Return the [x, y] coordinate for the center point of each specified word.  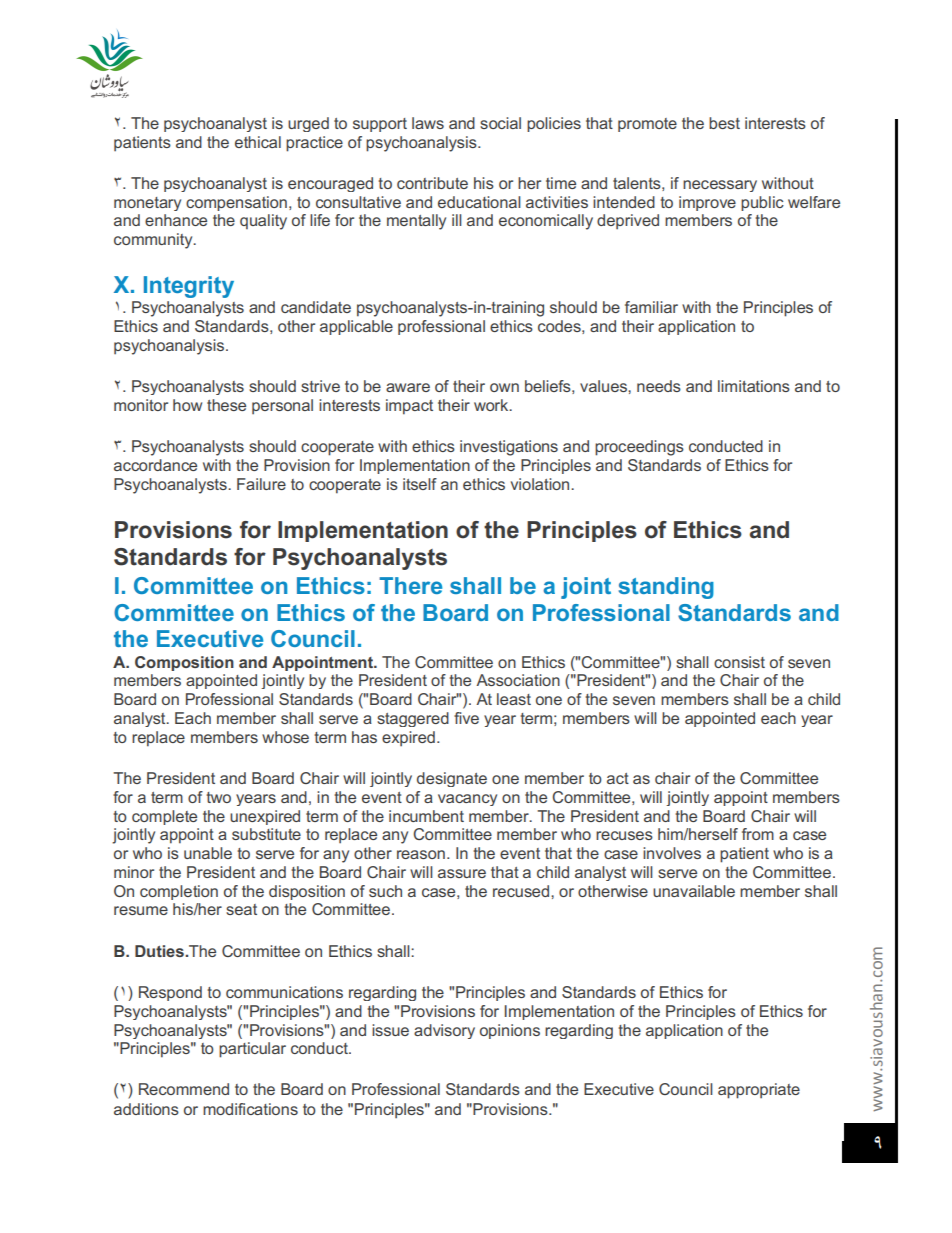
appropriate [759, 1091]
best [724, 123]
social [500, 123]
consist [739, 662]
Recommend [184, 1089]
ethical [258, 142]
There [410, 585]
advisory [444, 1031]
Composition [184, 663]
